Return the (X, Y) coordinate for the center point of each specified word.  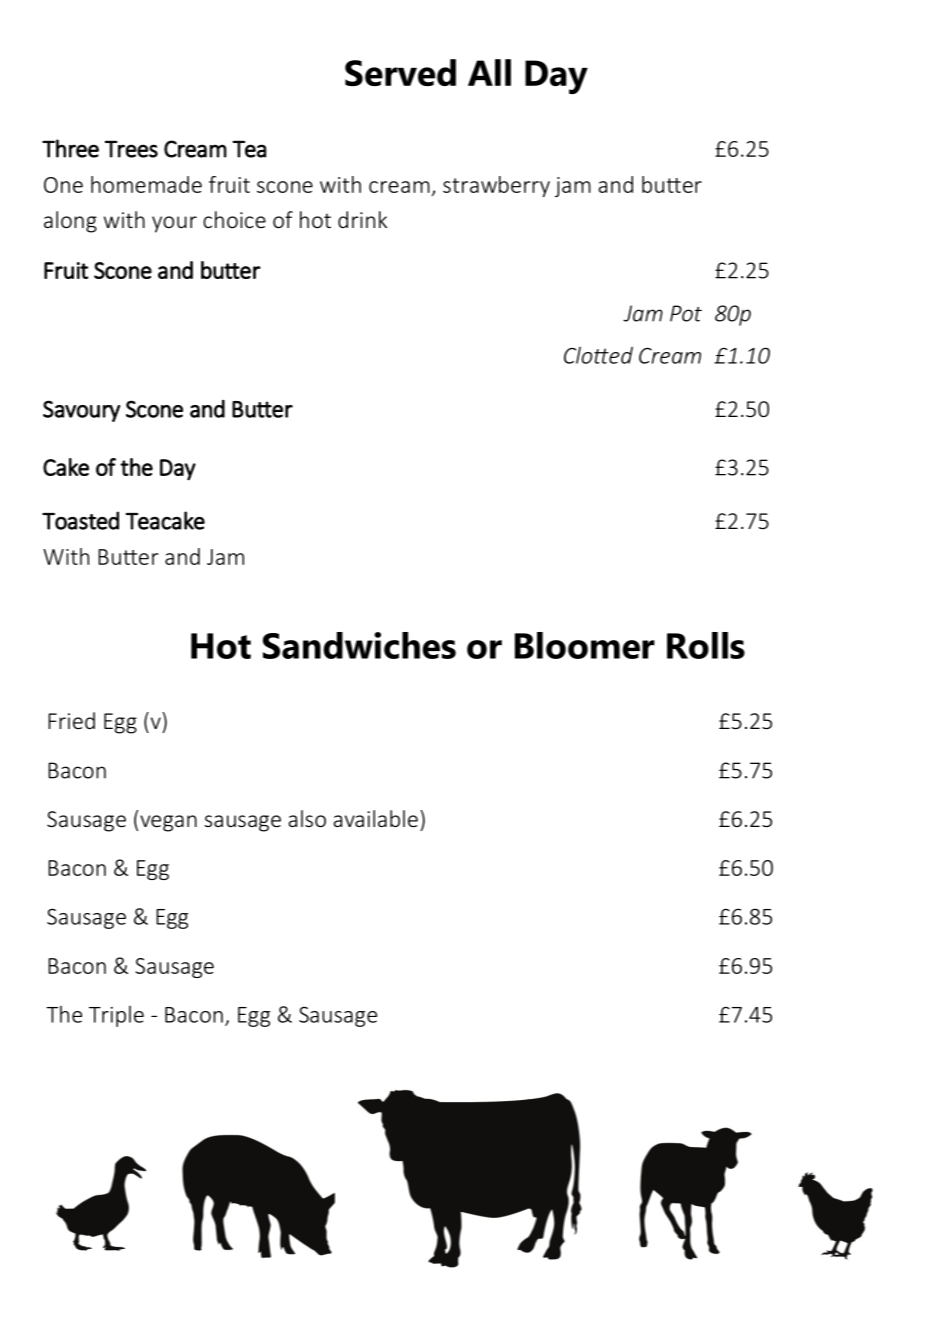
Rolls (706, 645)
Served (400, 72)
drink (362, 219)
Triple (116, 1016)
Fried (71, 720)
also (307, 818)
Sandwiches (359, 645)
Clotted (598, 355)
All (489, 72)
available (376, 818)
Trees (131, 149)
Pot (686, 313)
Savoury (81, 411)
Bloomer (585, 645)
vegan (168, 823)
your (174, 224)
